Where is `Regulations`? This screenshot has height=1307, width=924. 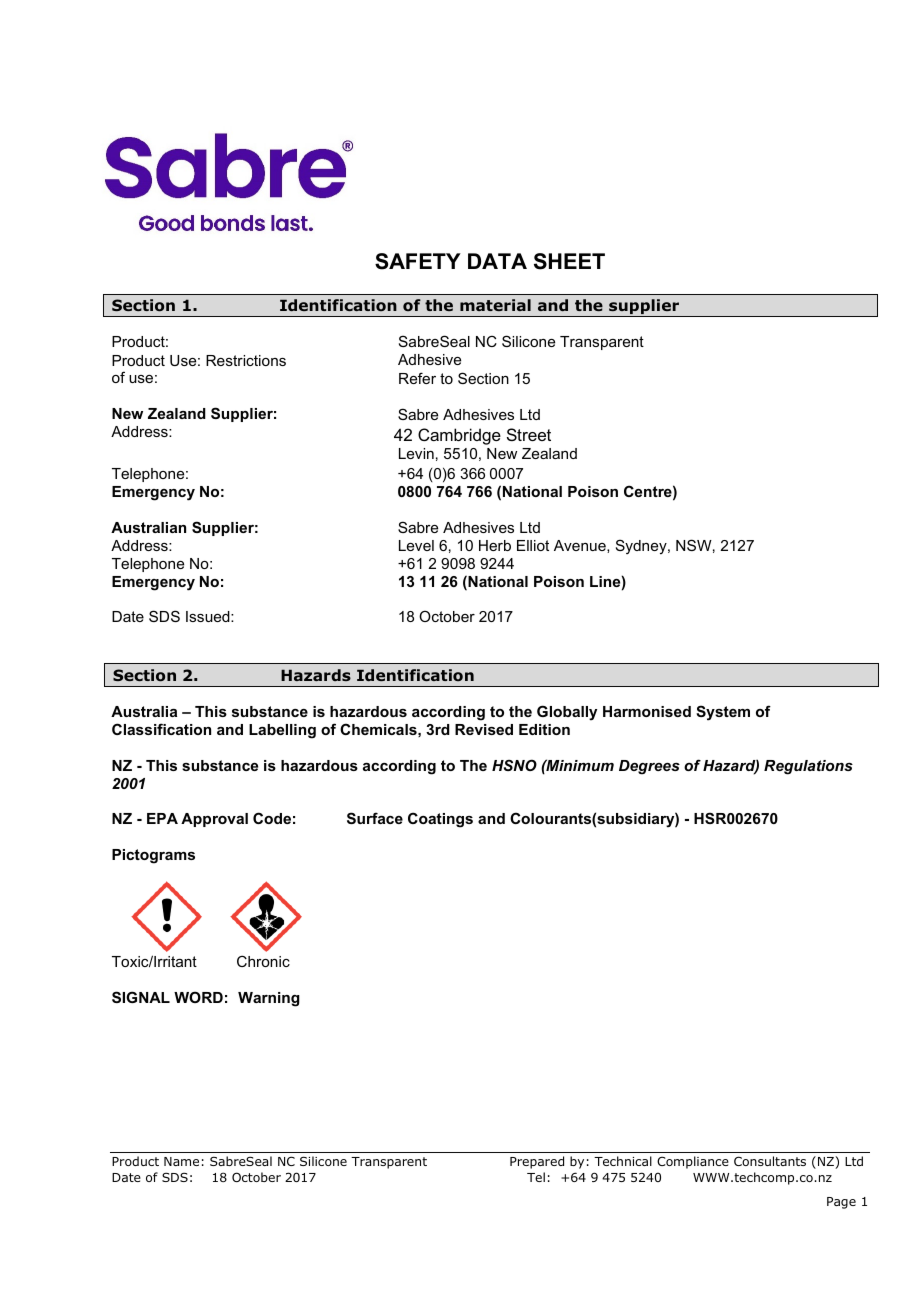 Regulations is located at coordinates (808, 767).
